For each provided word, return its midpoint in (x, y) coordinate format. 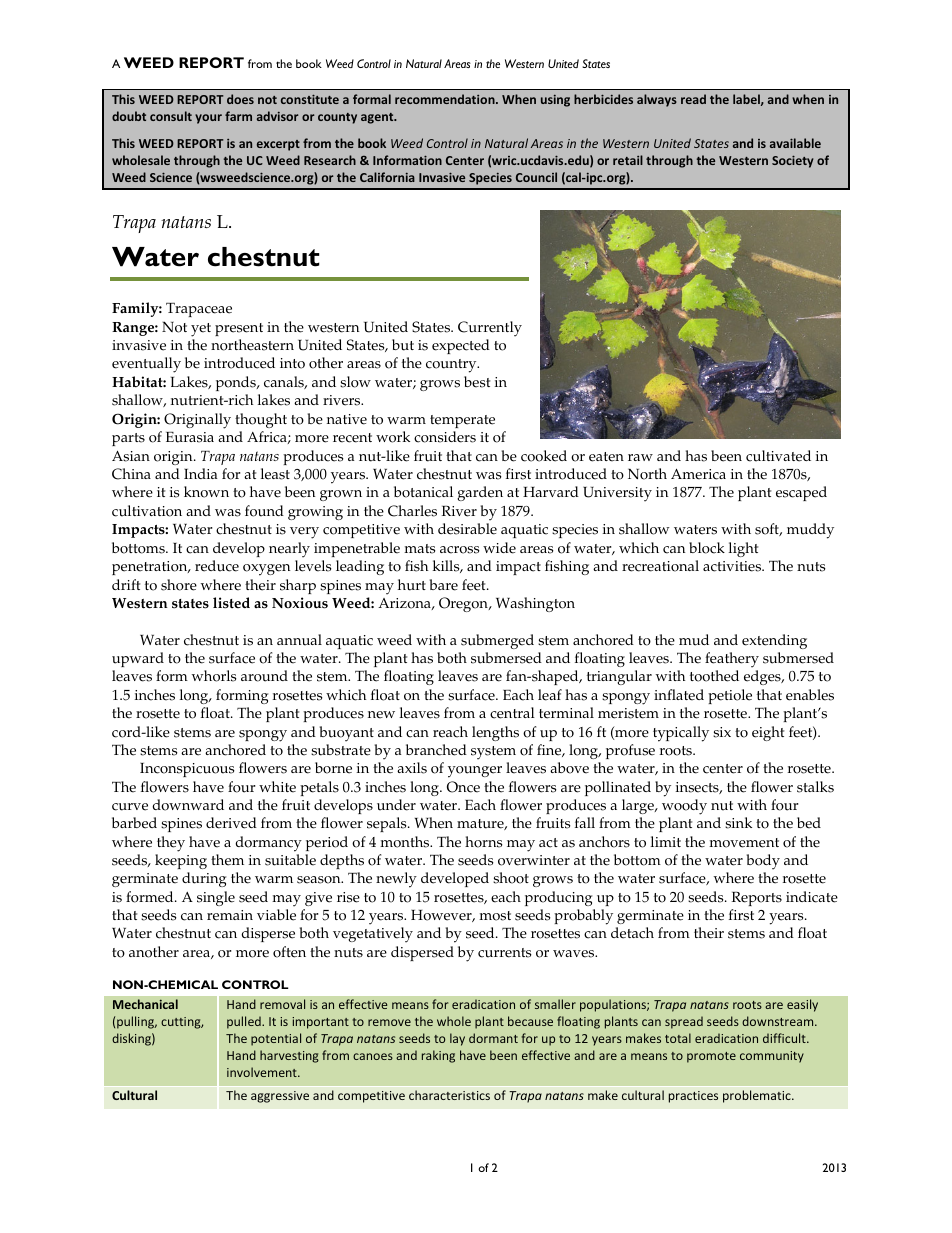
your (208, 119)
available (795, 143)
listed (231, 603)
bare (444, 585)
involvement (263, 1072)
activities (733, 566)
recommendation (446, 99)
